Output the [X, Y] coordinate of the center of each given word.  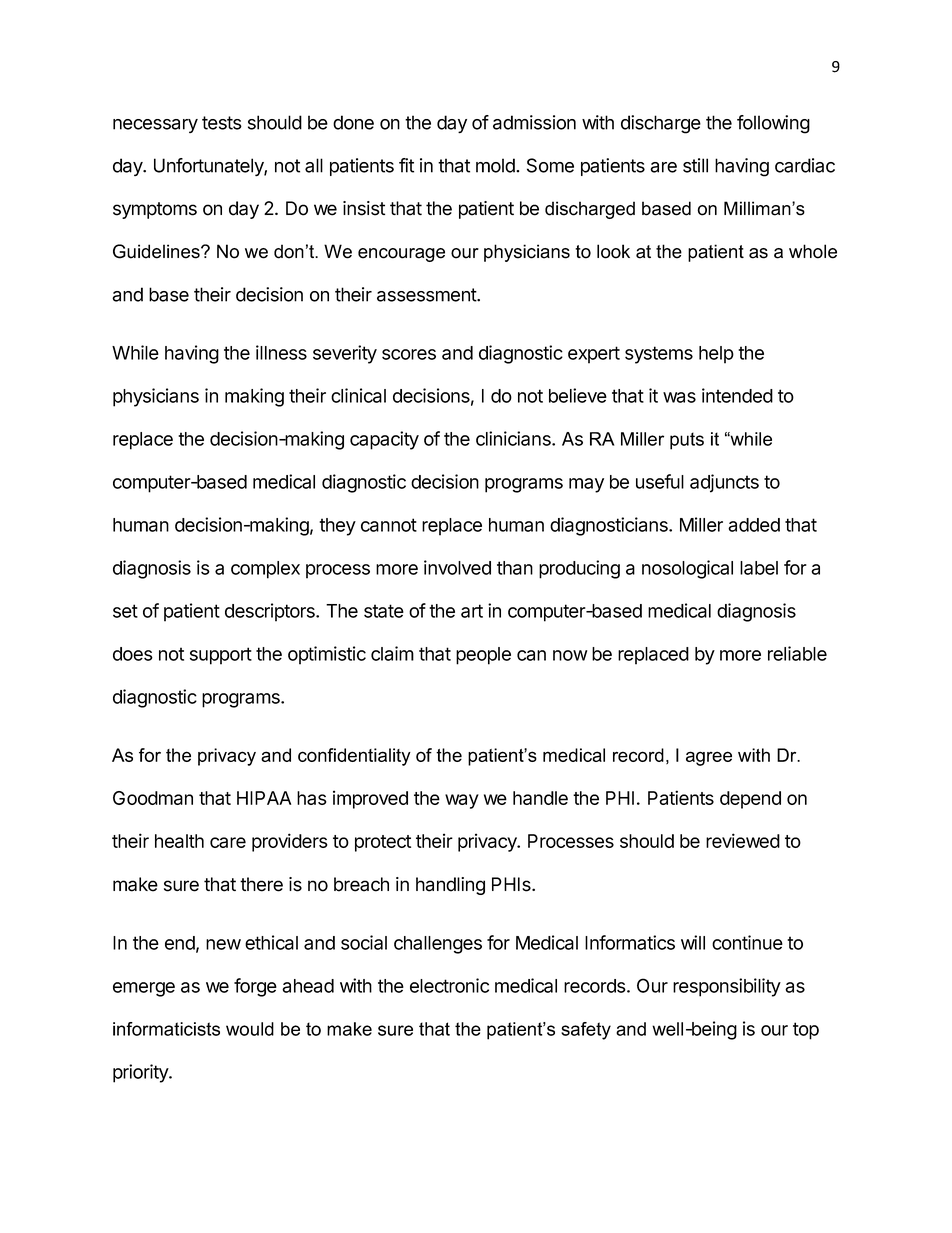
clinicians [514, 438]
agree [709, 758]
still [695, 165]
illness [281, 352]
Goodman [153, 798]
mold [496, 165]
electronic [449, 985]
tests [222, 123]
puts [687, 441]
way [462, 801]
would [250, 1029]
